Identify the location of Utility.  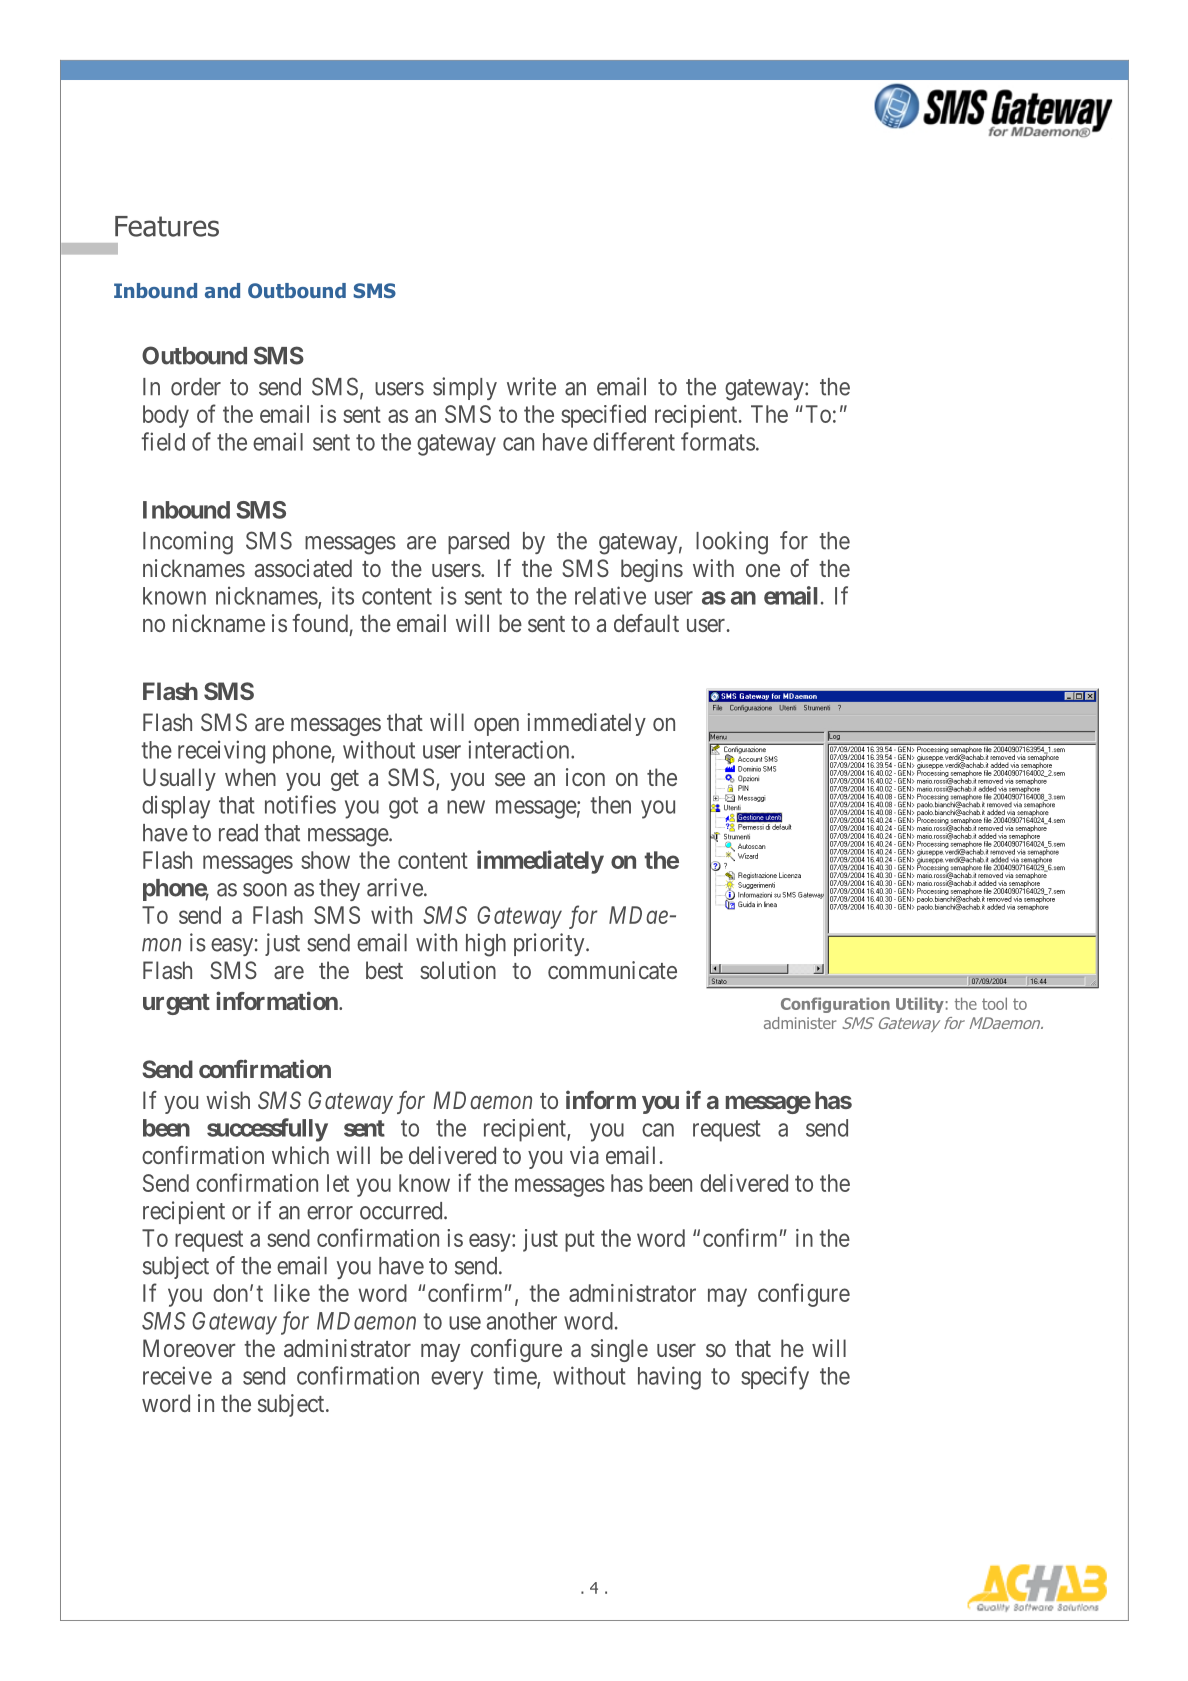
(920, 1005).
